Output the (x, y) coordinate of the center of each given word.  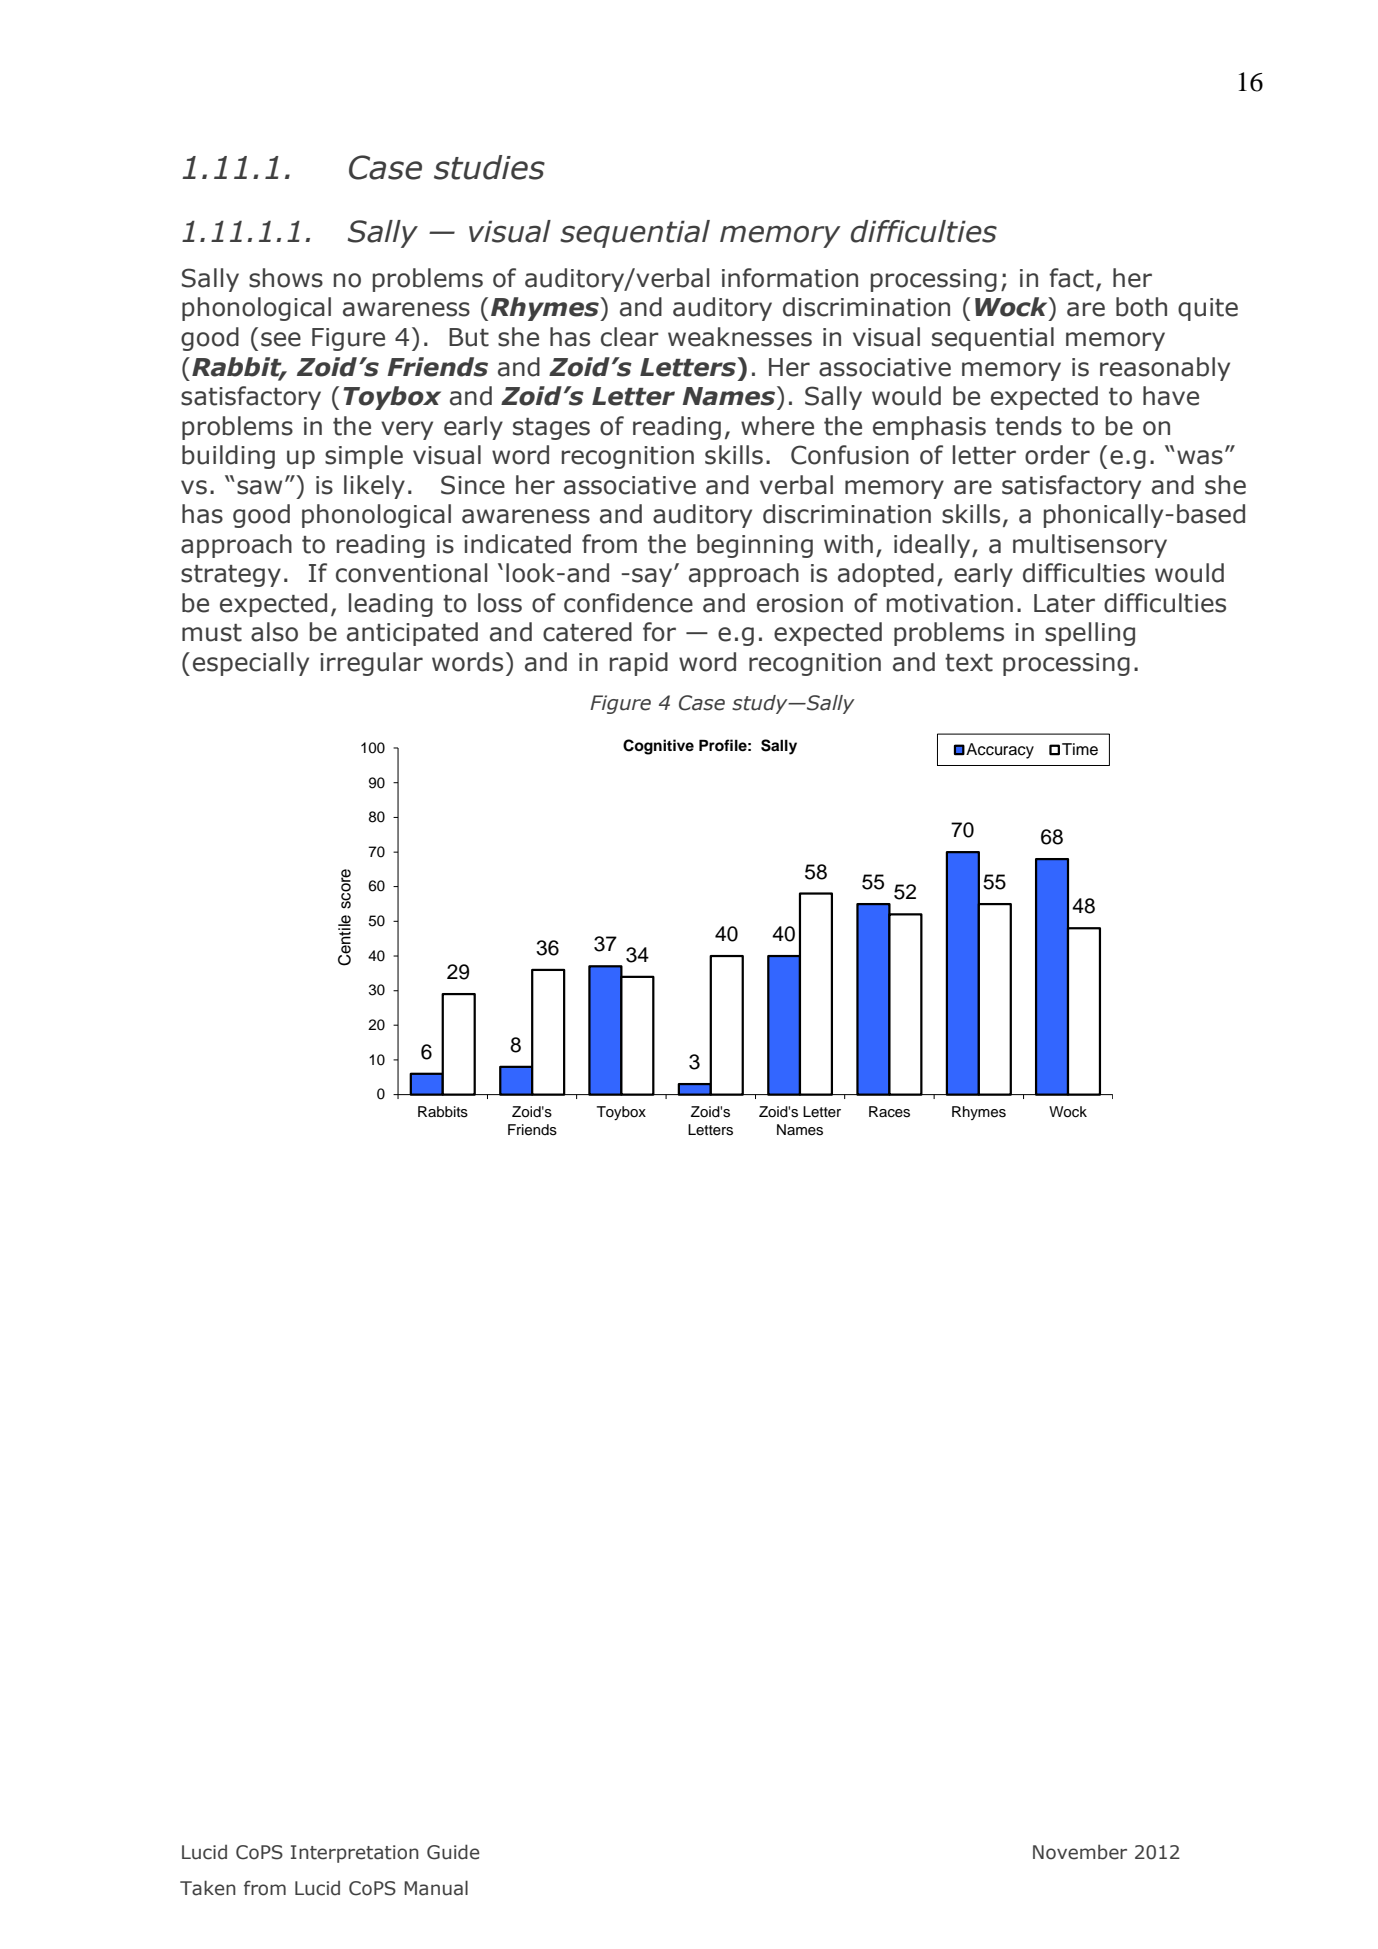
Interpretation (355, 1854)
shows (286, 278)
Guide (453, 1852)
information (790, 278)
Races (889, 1112)
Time (1080, 749)
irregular (371, 664)
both (1141, 307)
